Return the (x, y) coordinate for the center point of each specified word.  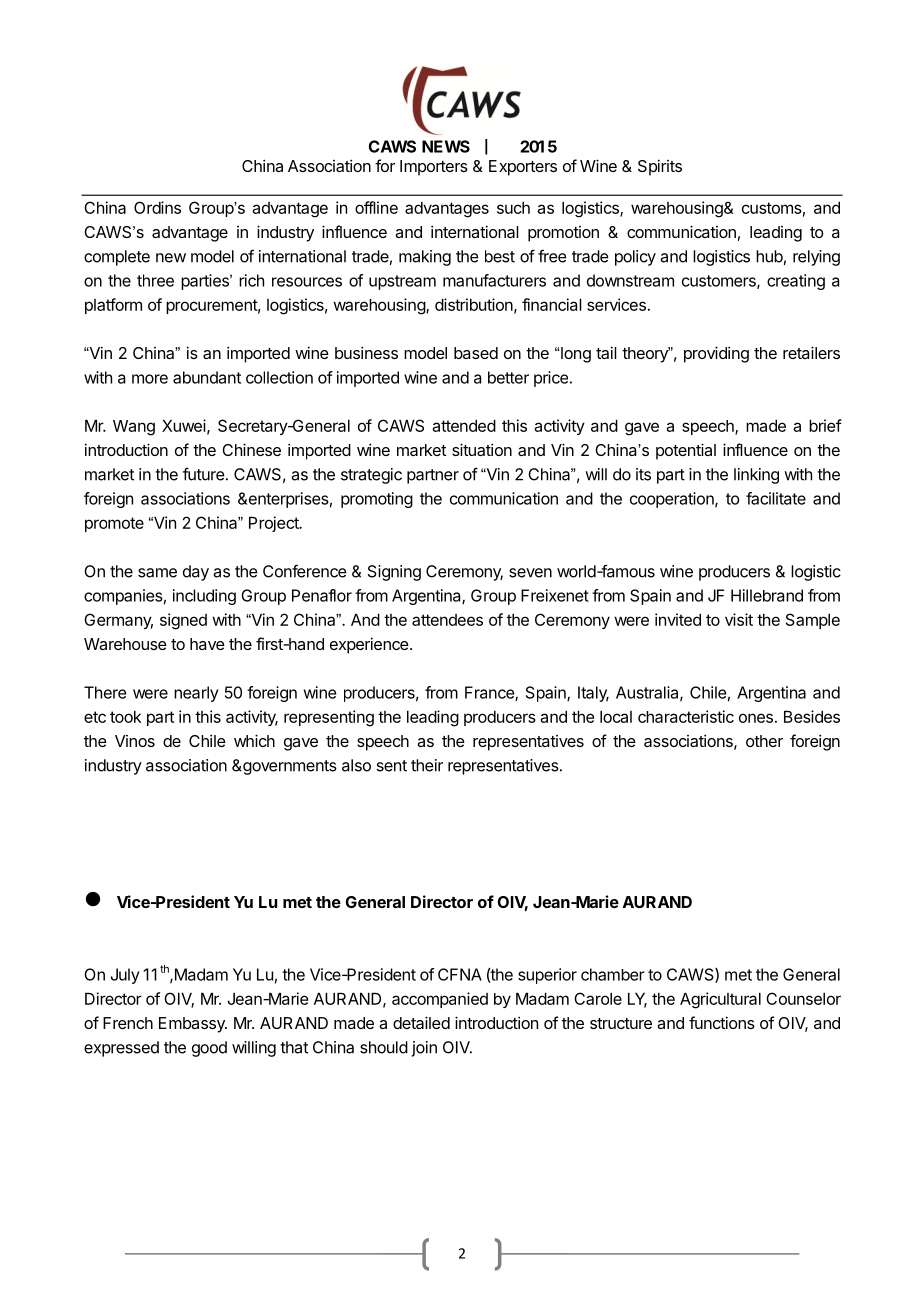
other (764, 741)
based (476, 353)
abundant (207, 377)
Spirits (660, 167)
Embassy (193, 1025)
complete (117, 258)
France (490, 693)
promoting (377, 500)
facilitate (776, 498)
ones (756, 718)
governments (289, 767)
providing (716, 354)
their (427, 765)
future (204, 474)
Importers (434, 168)
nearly (196, 694)
